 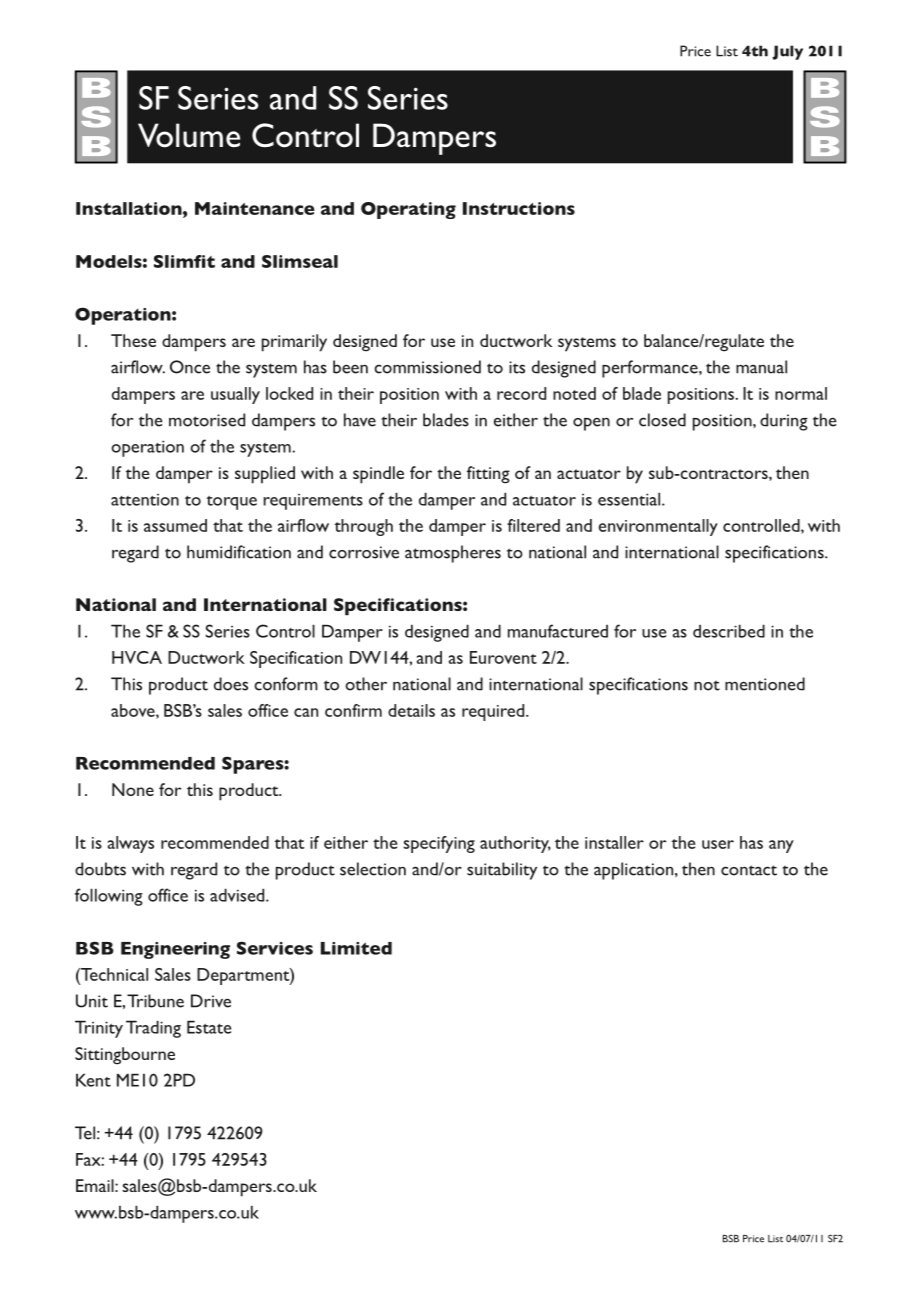 I want to click on details, so click(x=411, y=710).
